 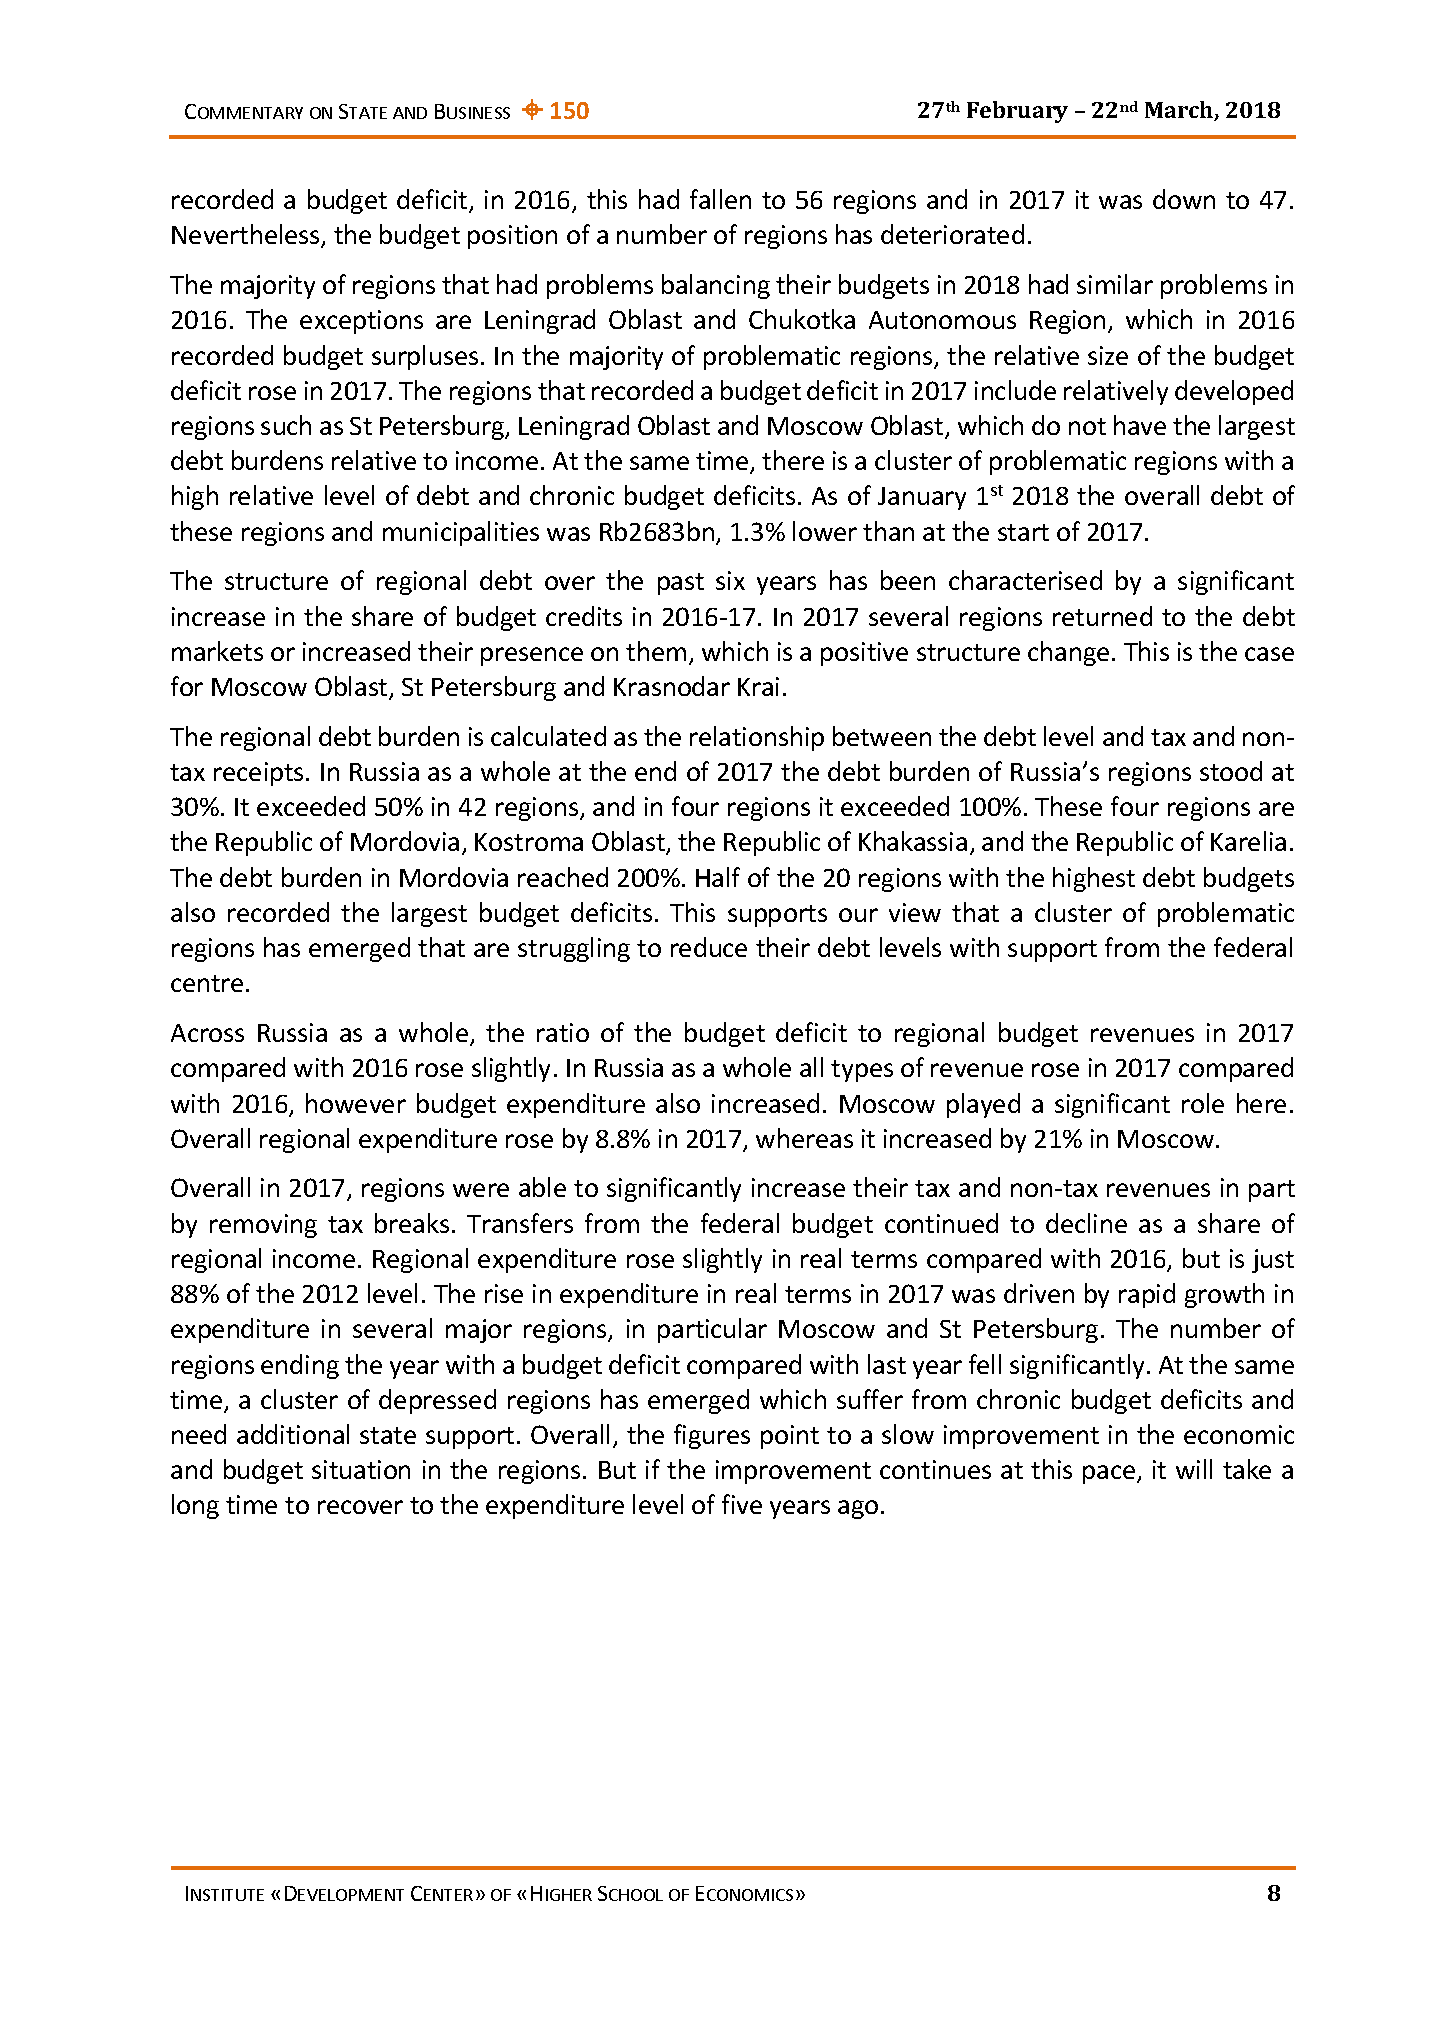 What do you see at coordinates (207, 1033) in the screenshot?
I see `Across` at bounding box center [207, 1033].
